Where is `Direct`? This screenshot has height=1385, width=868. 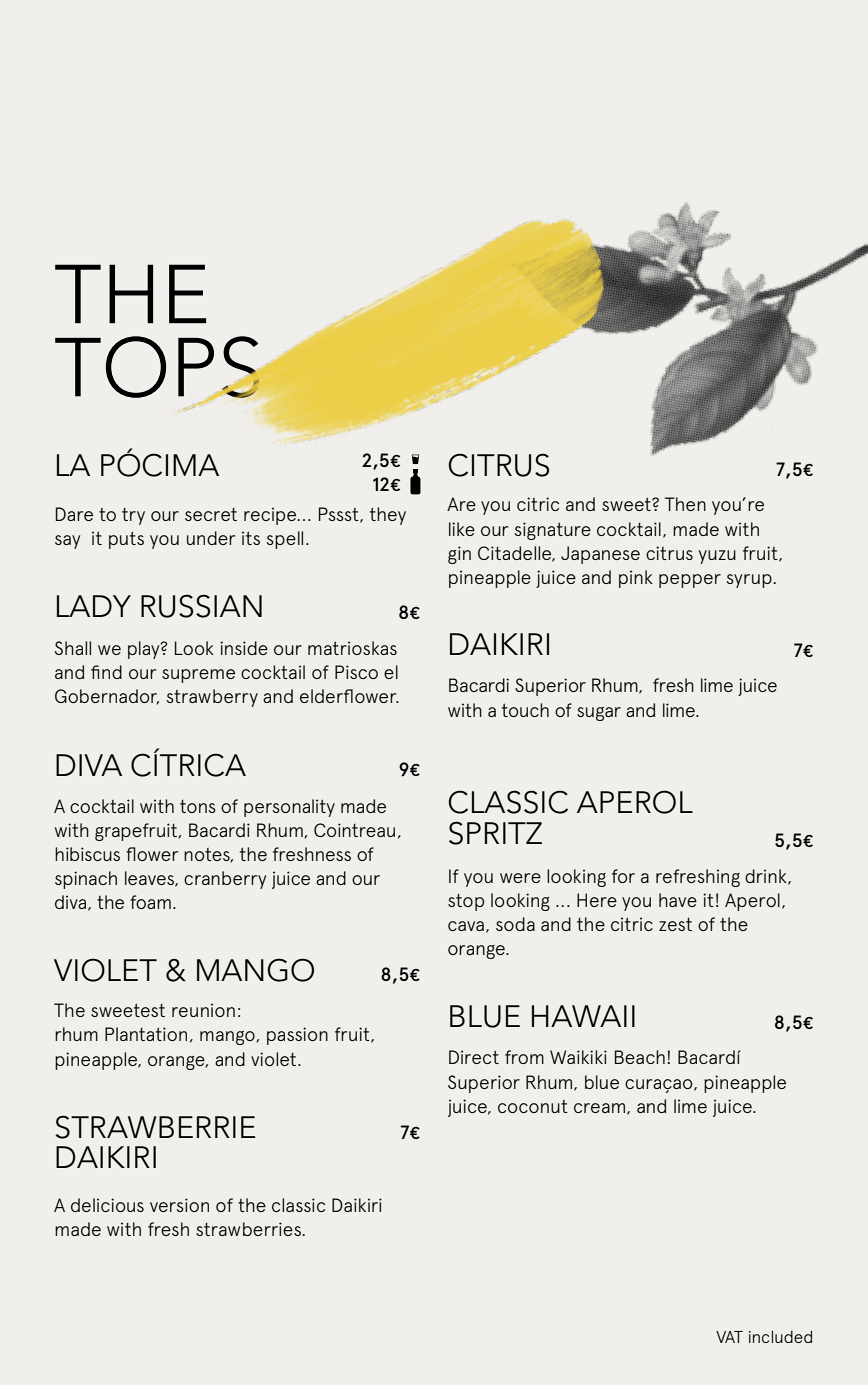
Direct is located at coordinates (474, 1057).
